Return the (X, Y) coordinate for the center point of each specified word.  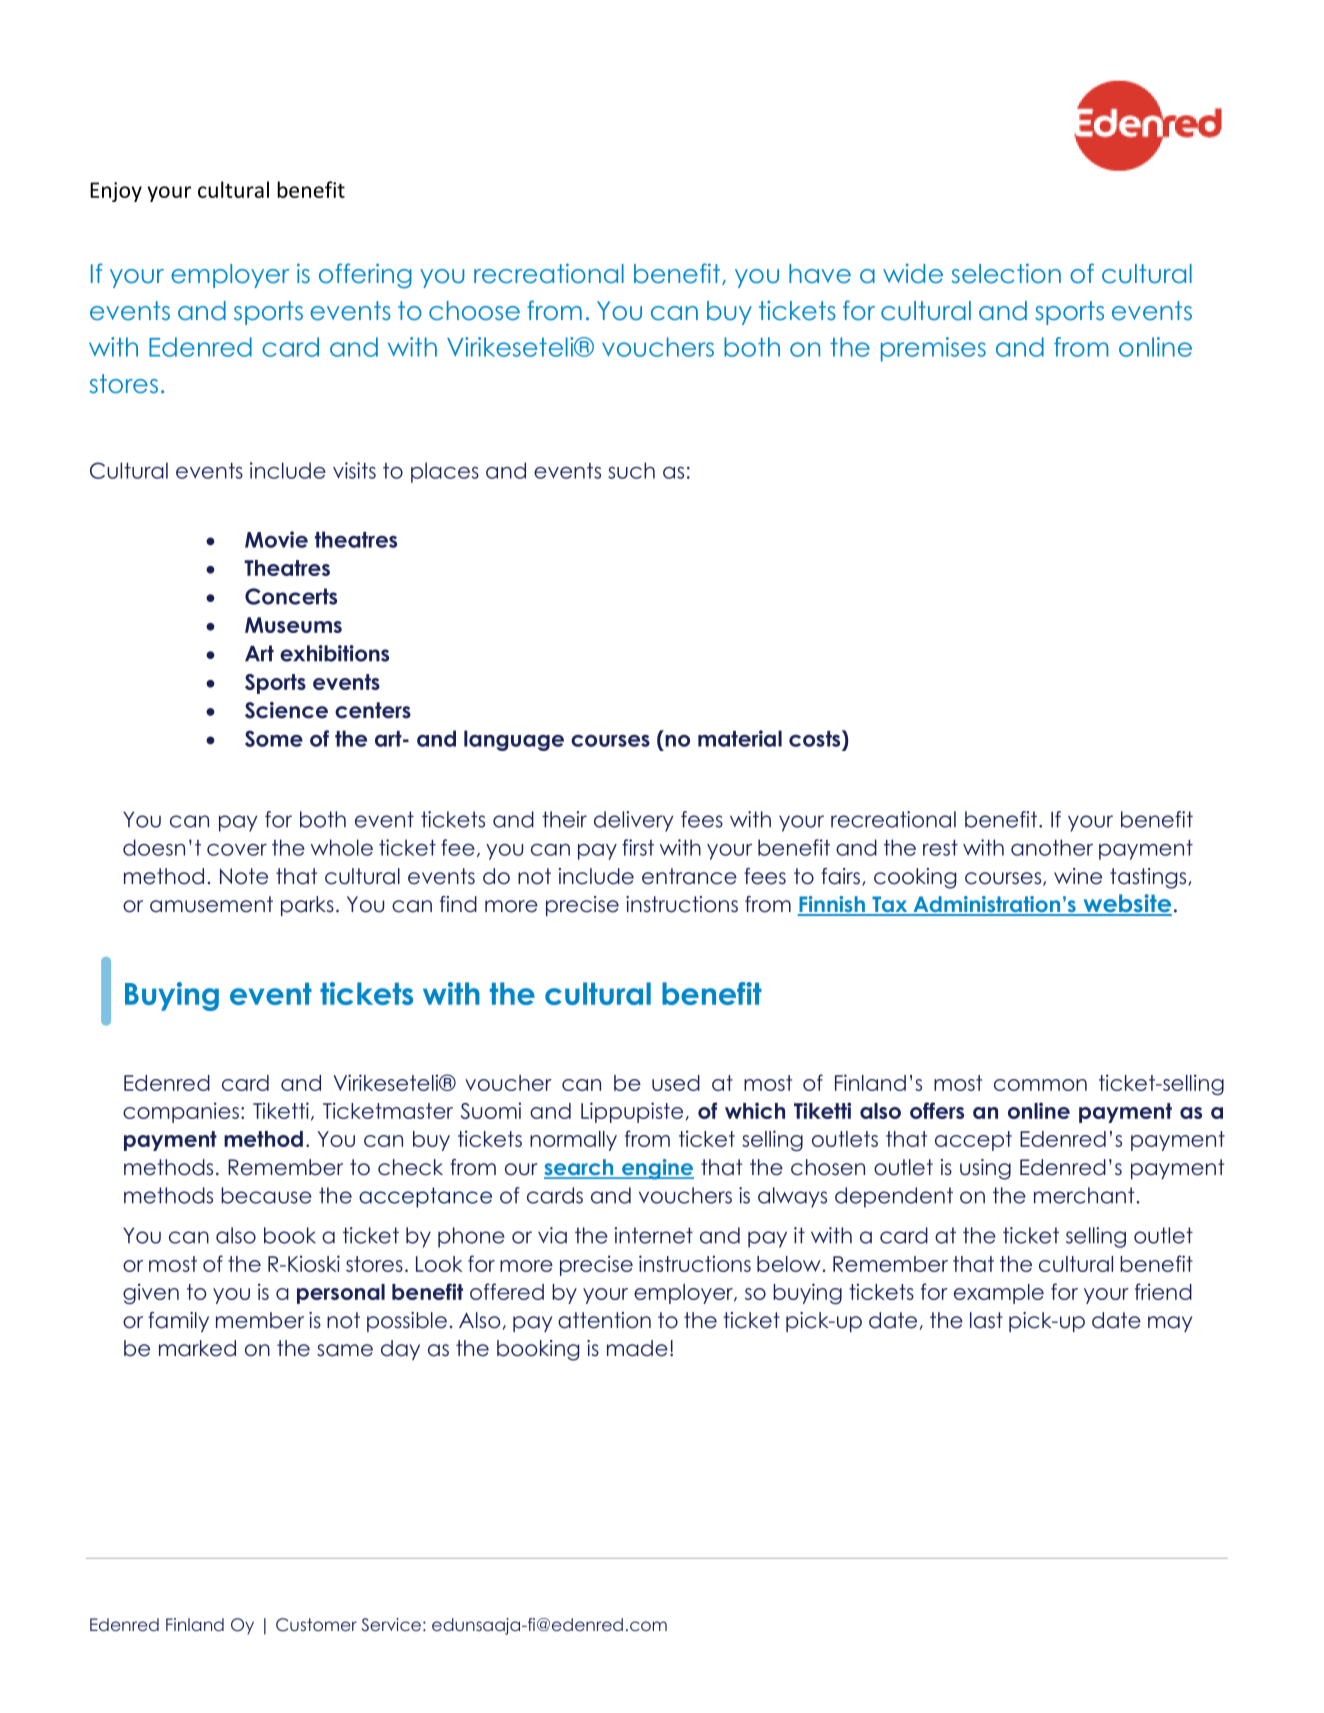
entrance (689, 876)
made (637, 1348)
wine (1078, 876)
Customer (316, 1625)
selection (1006, 273)
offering (365, 276)
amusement (211, 904)
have (820, 274)
